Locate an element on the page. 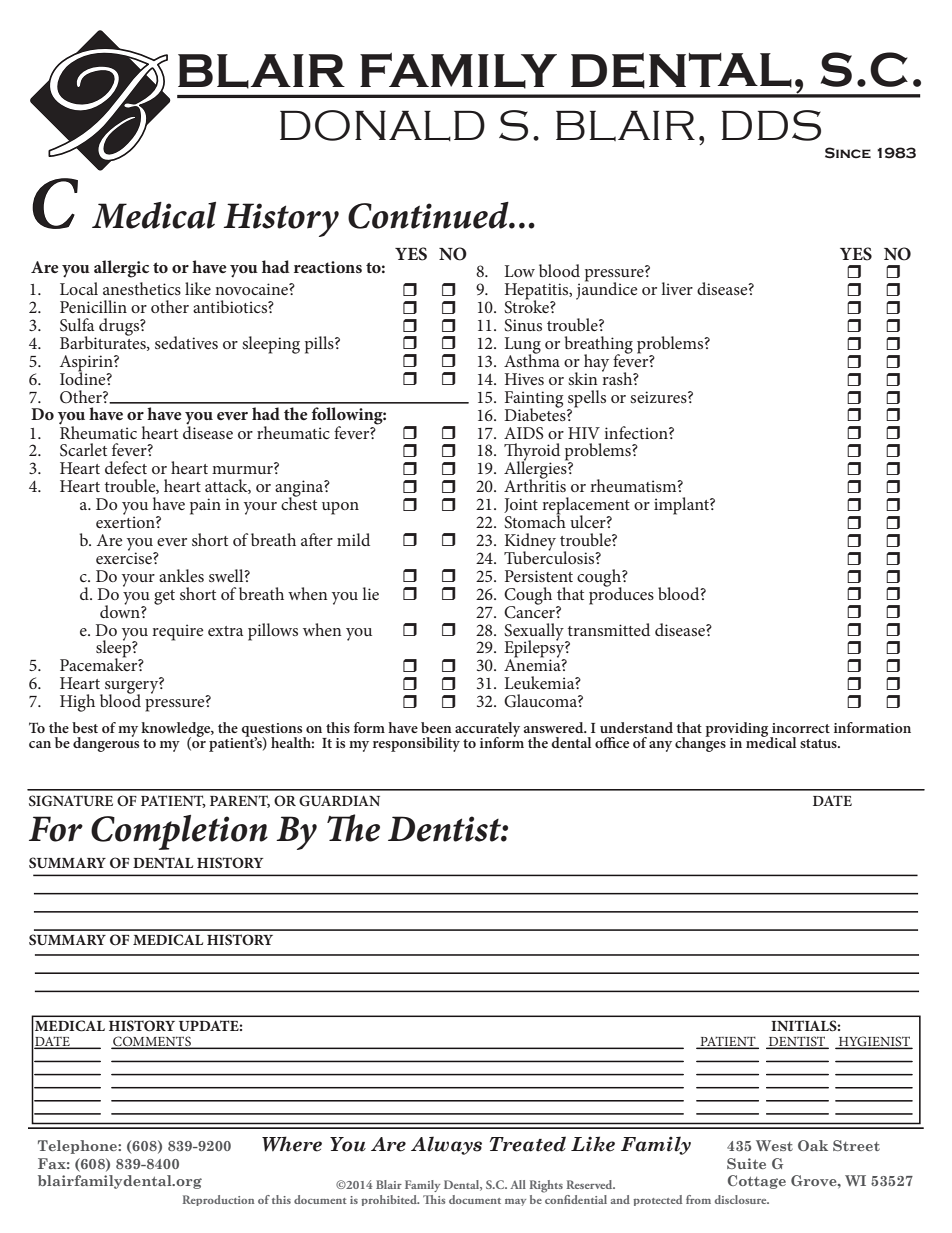 The height and width of the document is (1233, 952). Sexually is located at coordinates (535, 633).
